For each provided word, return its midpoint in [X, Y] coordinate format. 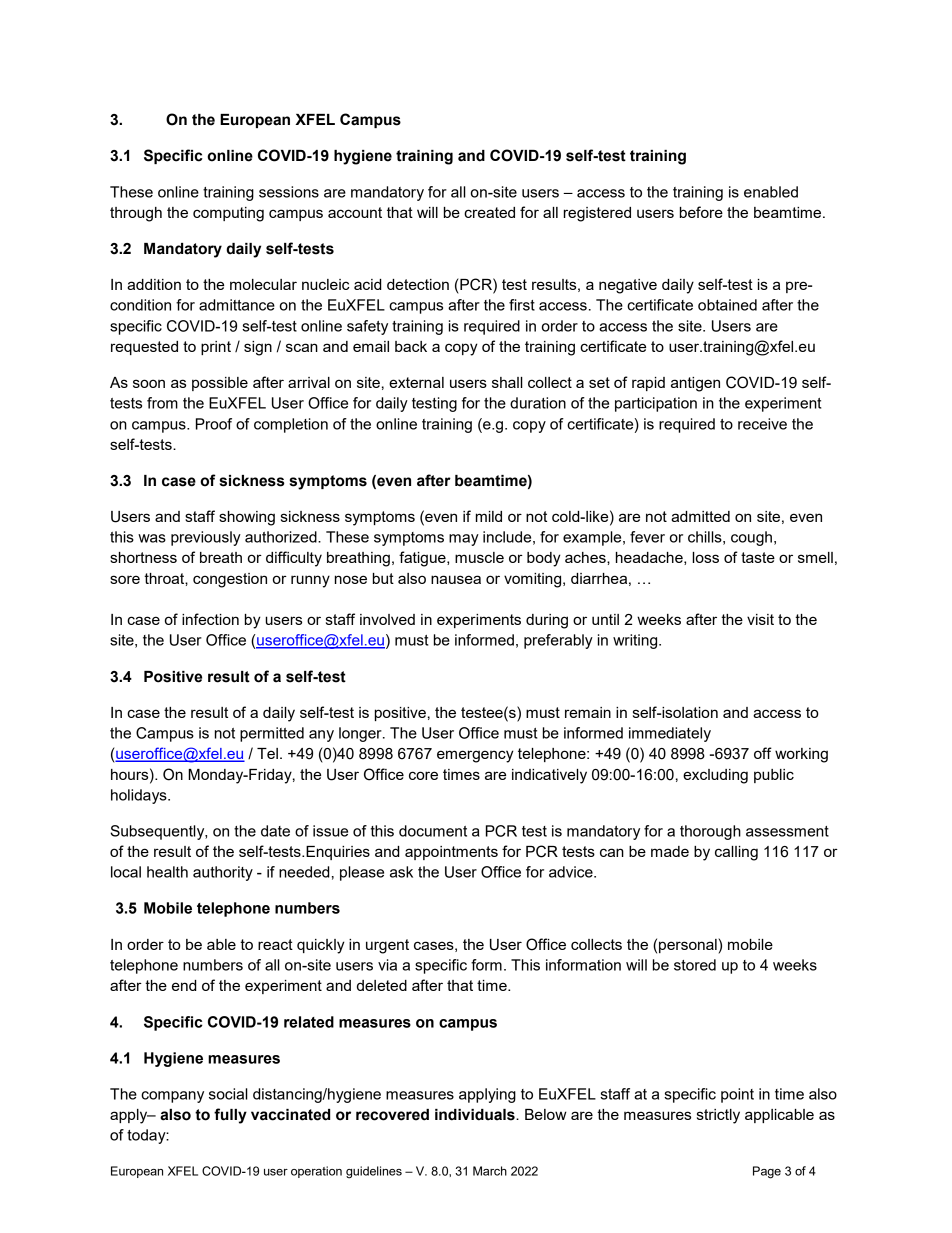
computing [228, 214]
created [489, 212]
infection [210, 619]
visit [760, 619]
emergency [475, 756]
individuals [476, 1115]
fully [230, 1116]
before [701, 212]
